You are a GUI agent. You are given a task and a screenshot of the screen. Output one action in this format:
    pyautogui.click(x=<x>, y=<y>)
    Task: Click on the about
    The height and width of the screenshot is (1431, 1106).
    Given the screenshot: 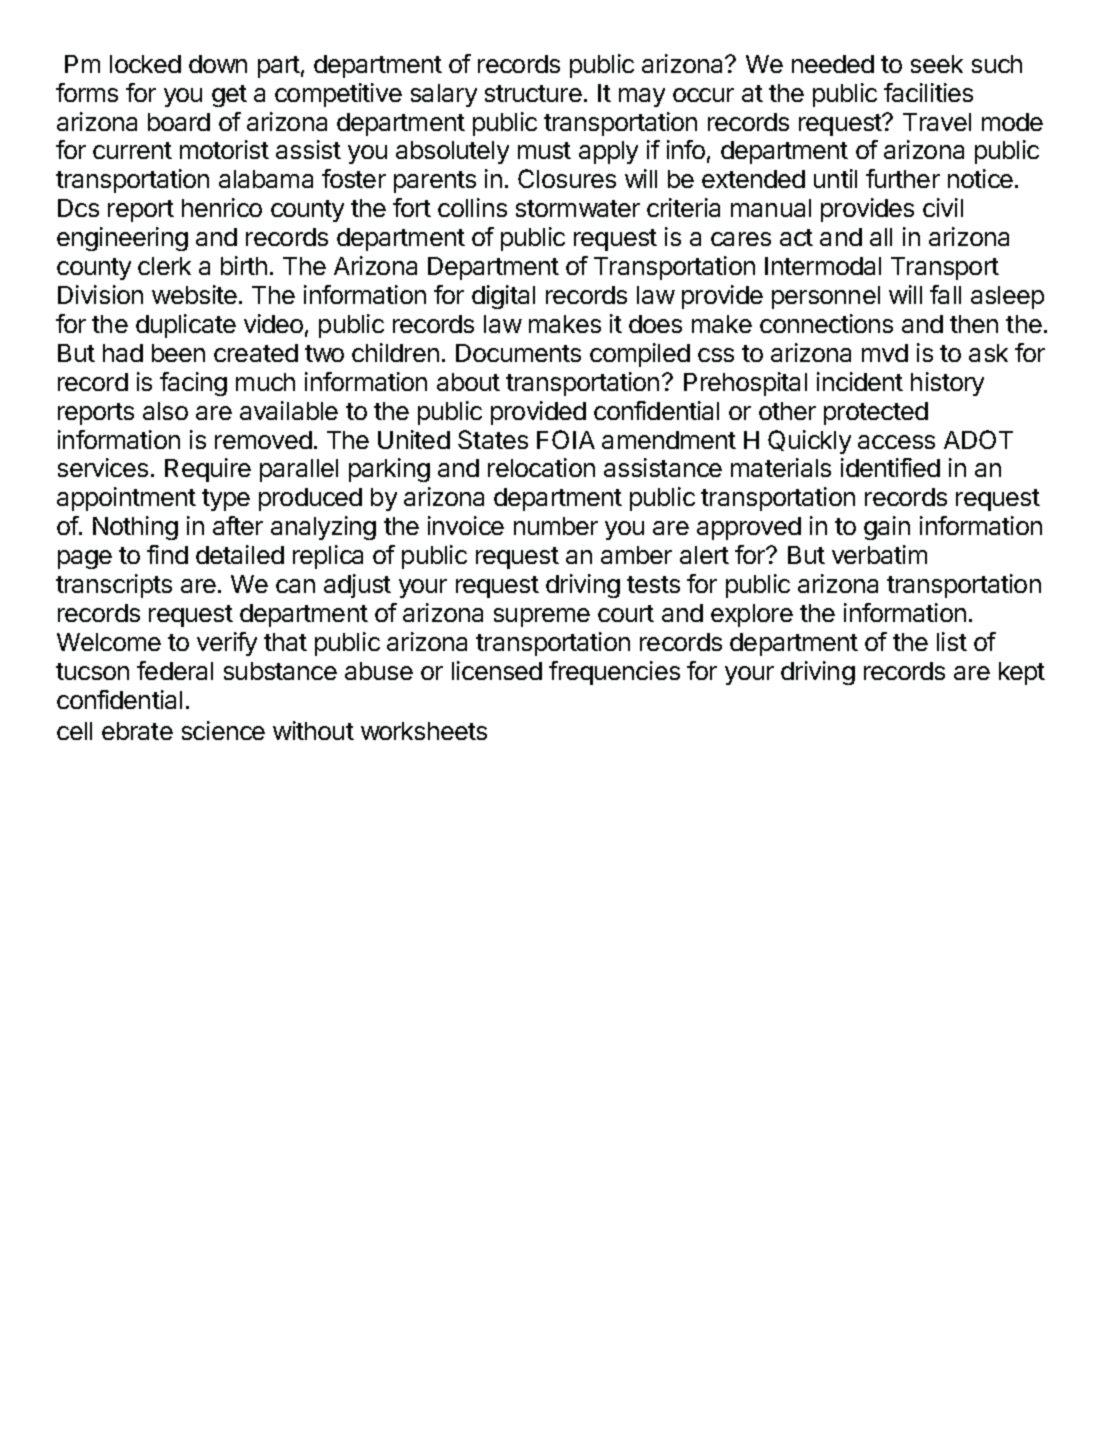 What is the action you would take?
    pyautogui.click(x=468, y=382)
